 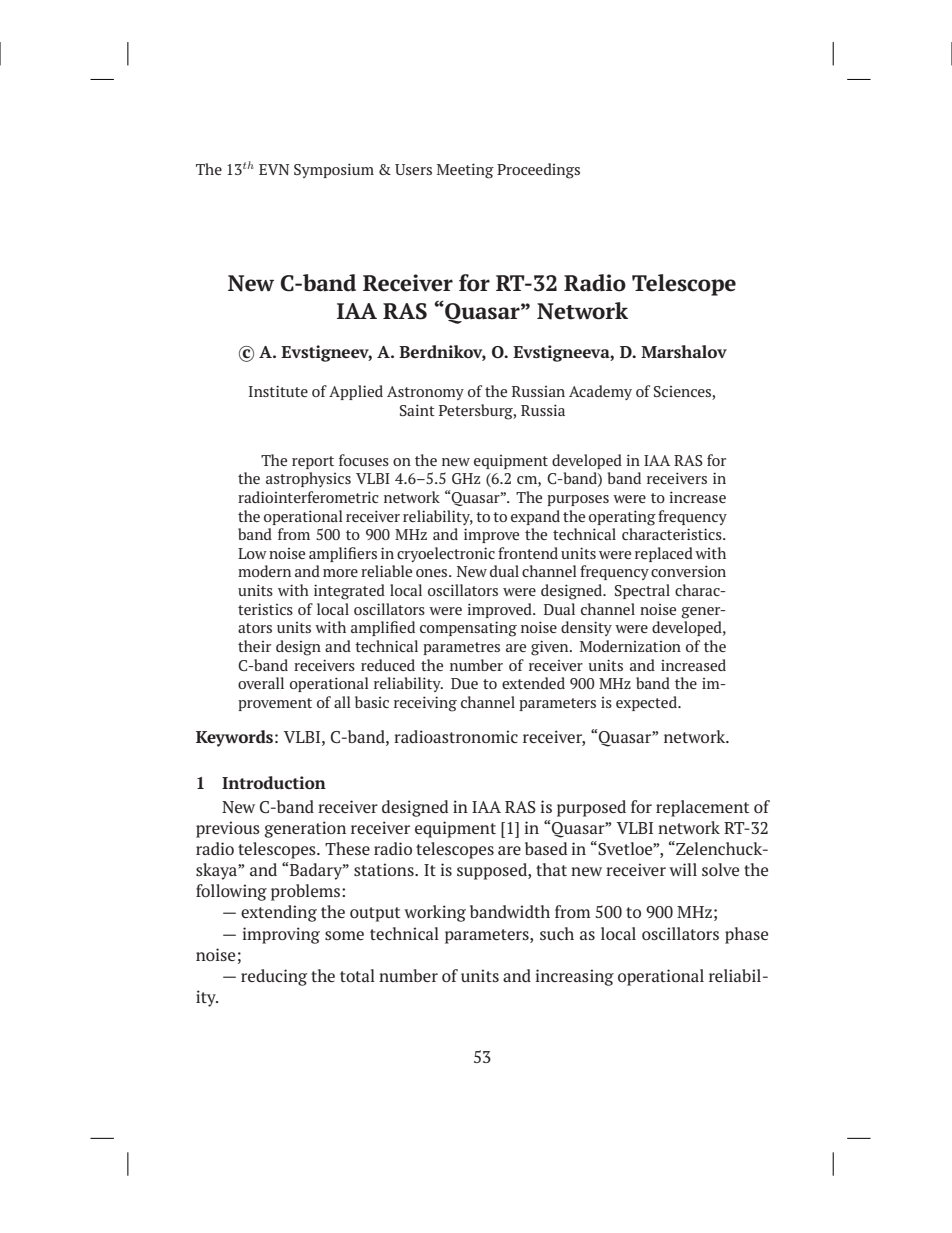 What do you see at coordinates (746, 935) in the image?
I see `phase` at bounding box center [746, 935].
